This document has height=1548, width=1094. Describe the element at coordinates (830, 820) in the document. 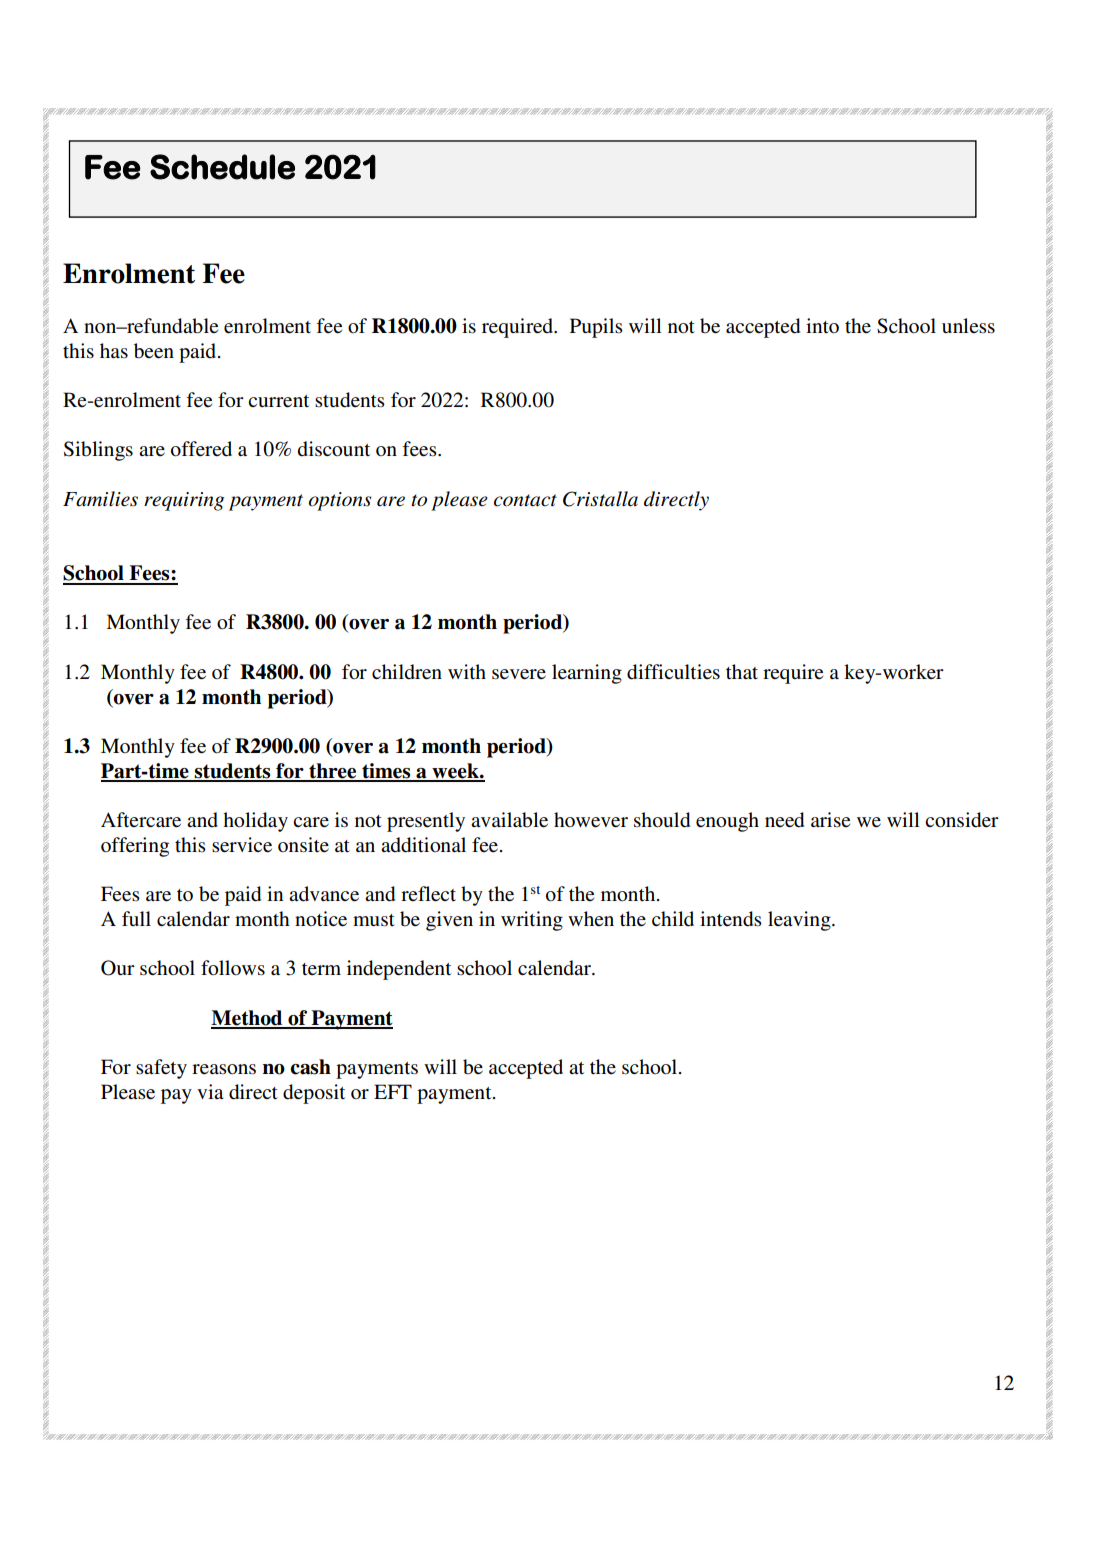

I see `arise` at that location.
